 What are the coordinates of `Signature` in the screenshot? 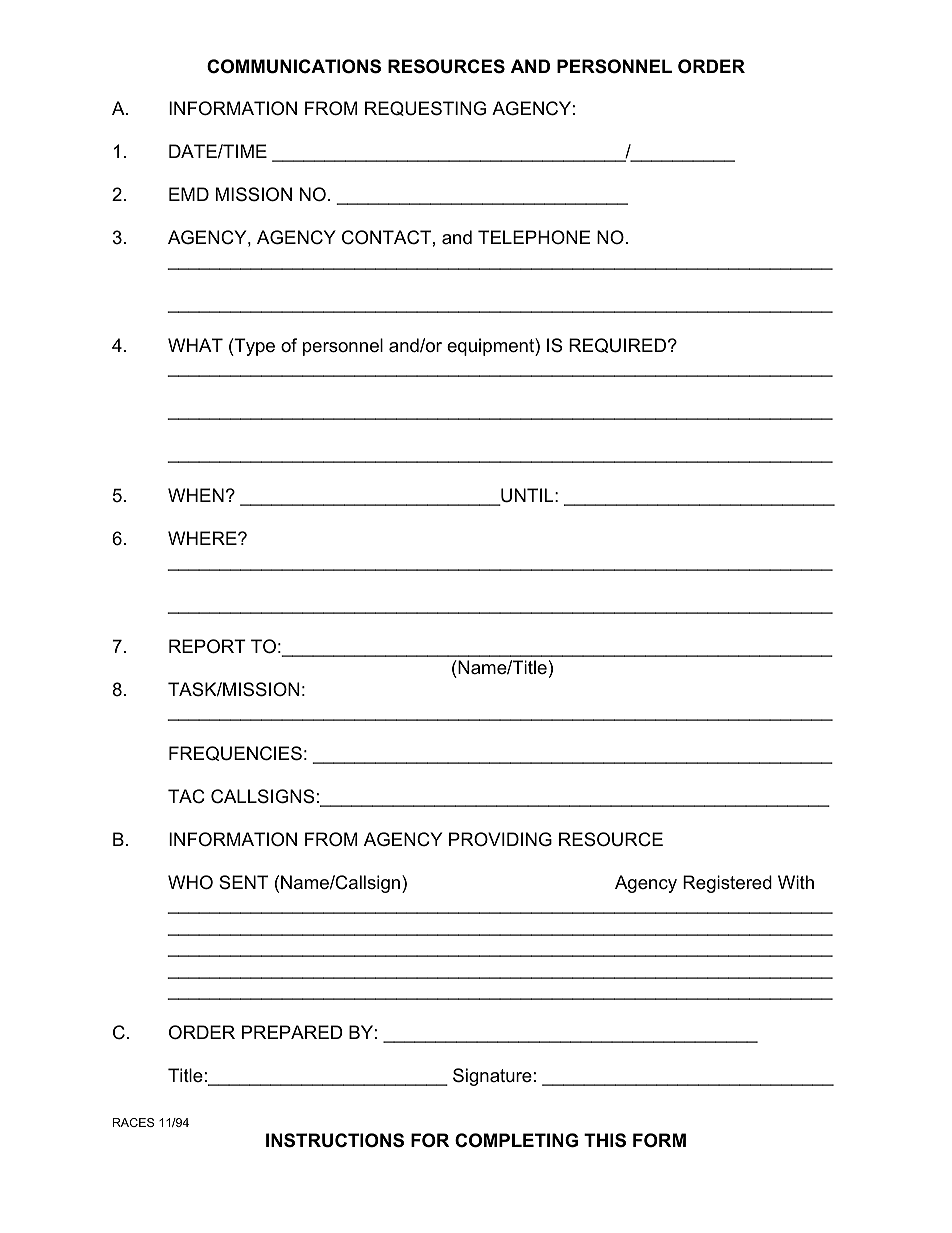 It's located at (492, 1077).
